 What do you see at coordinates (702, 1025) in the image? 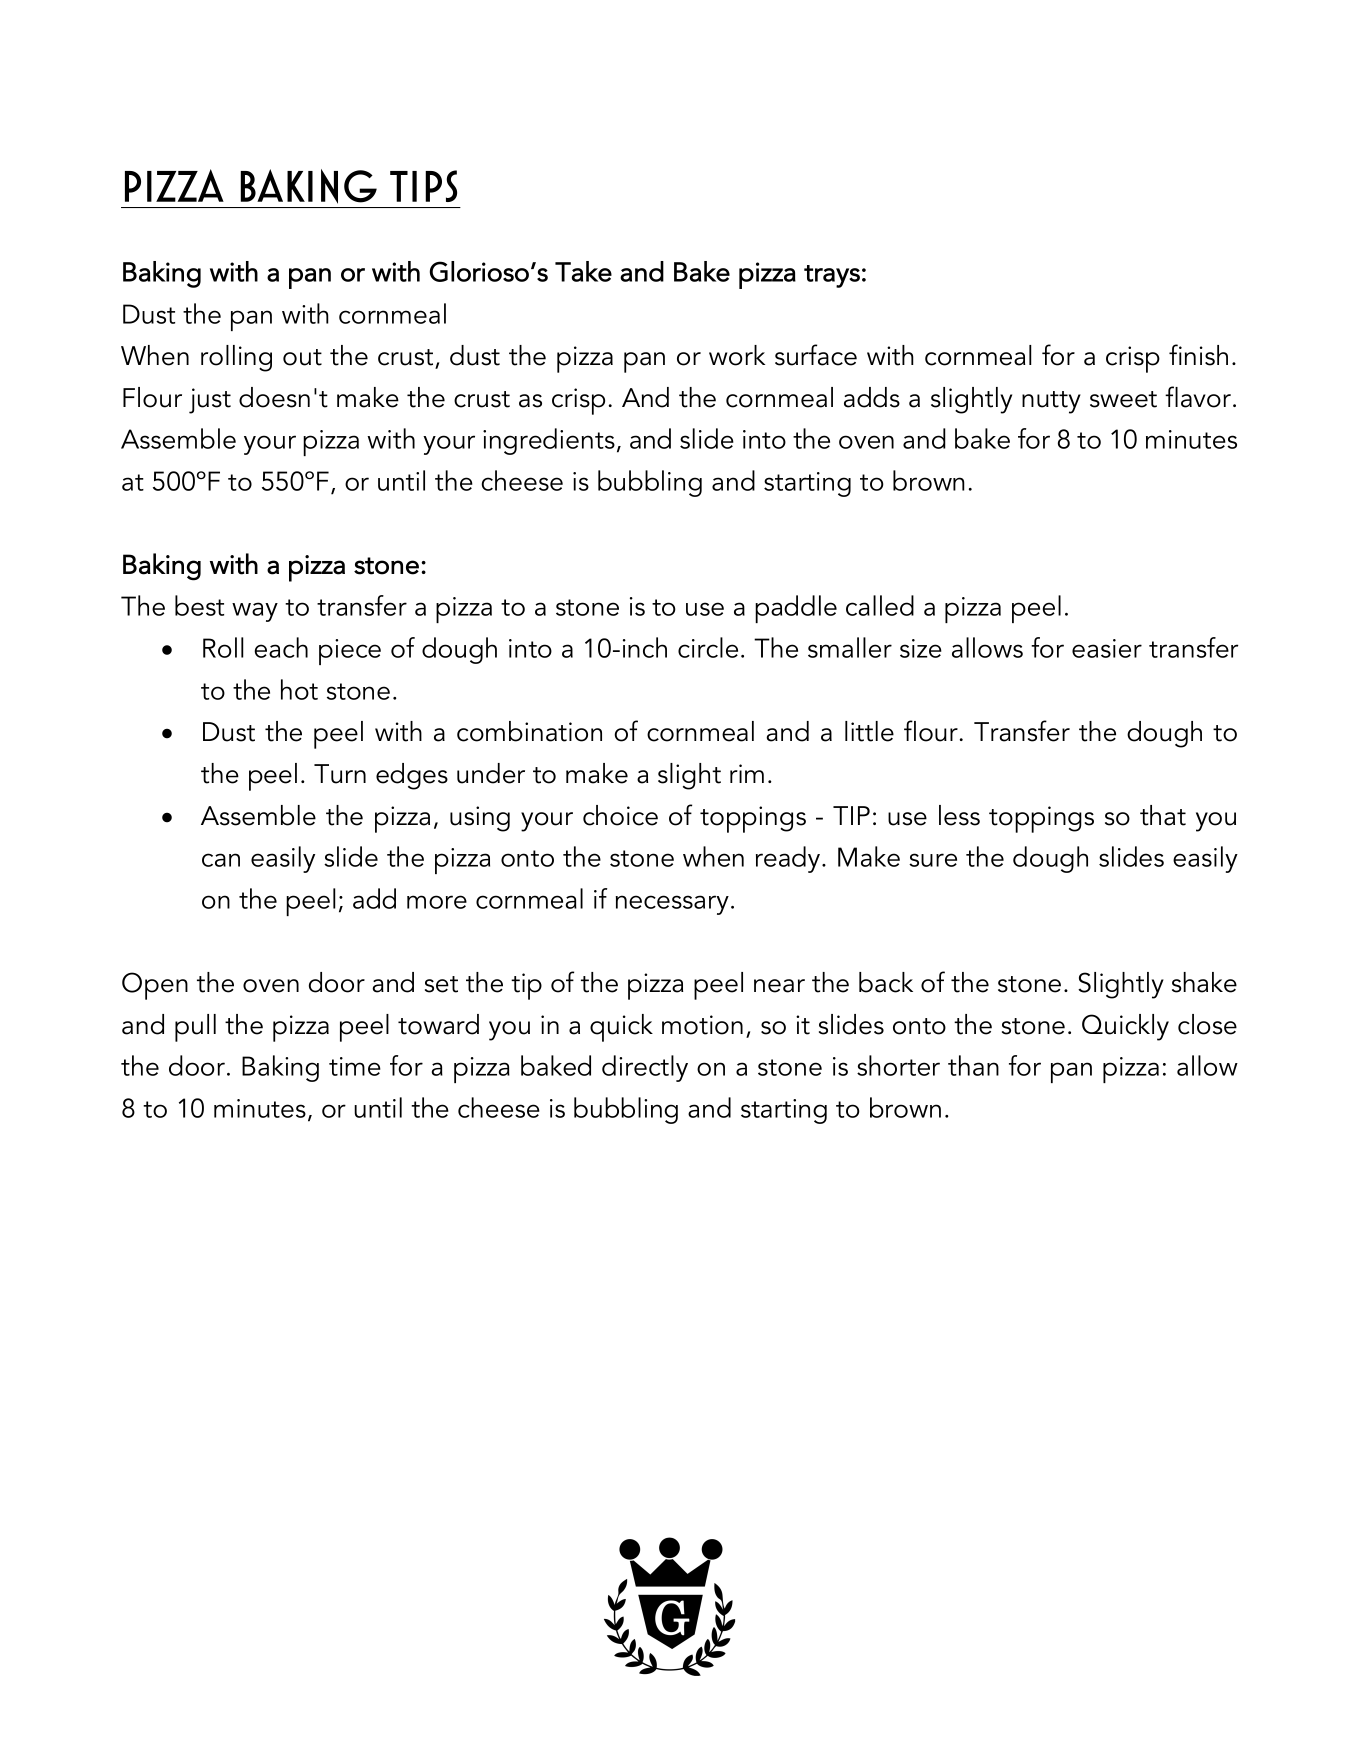
I see `motion` at bounding box center [702, 1025].
